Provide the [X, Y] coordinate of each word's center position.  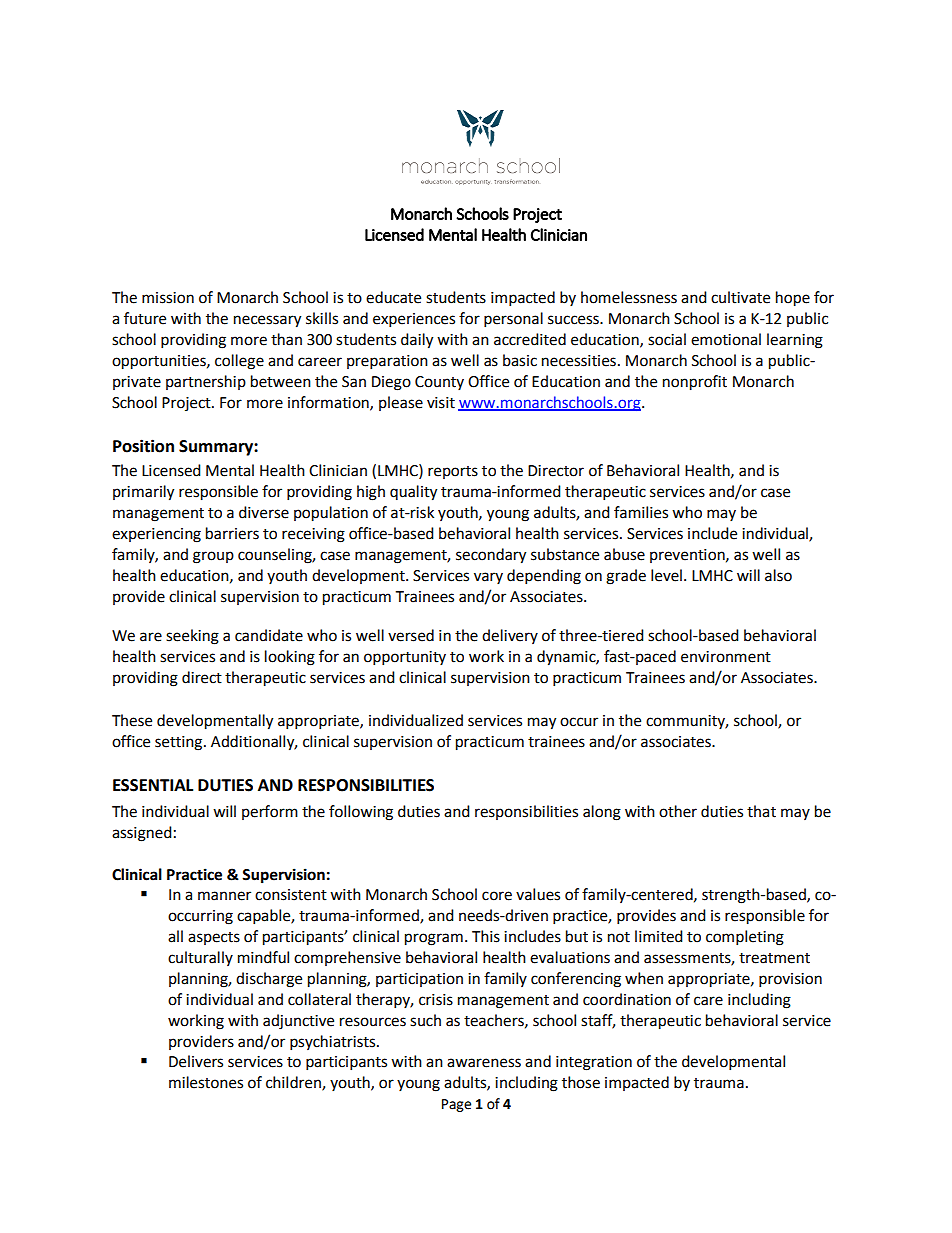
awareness [484, 1063]
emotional [726, 339]
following [361, 813]
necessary [267, 321]
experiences [414, 320]
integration [594, 1063]
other [678, 811]
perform [270, 812]
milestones [206, 1082]
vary [488, 578]
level [666, 575]
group [213, 557]
